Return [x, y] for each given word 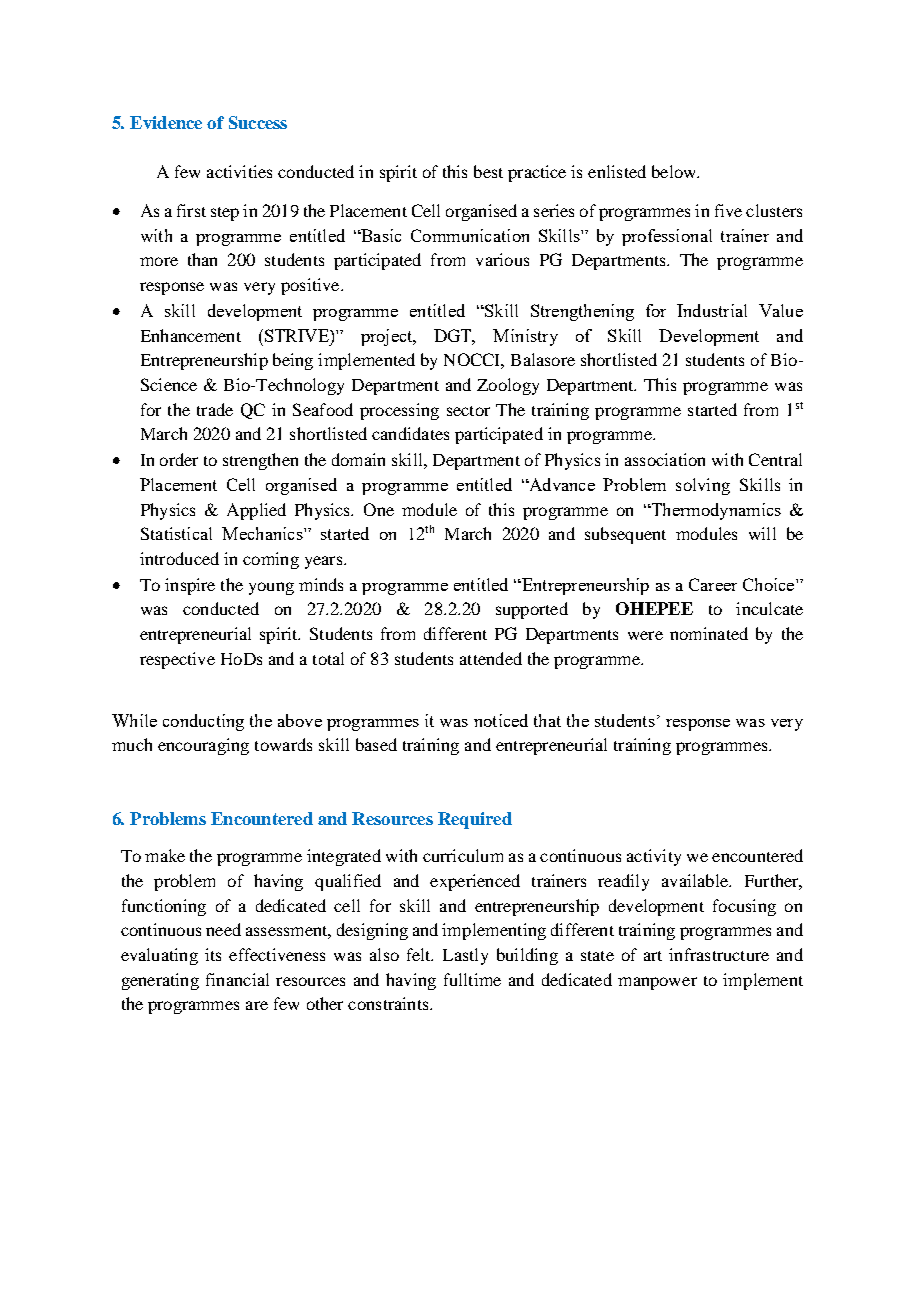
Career [713, 584]
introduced [179, 558]
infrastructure [719, 954]
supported [532, 610]
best [488, 171]
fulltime [472, 979]
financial [237, 979]
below [675, 171]
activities [239, 171]
